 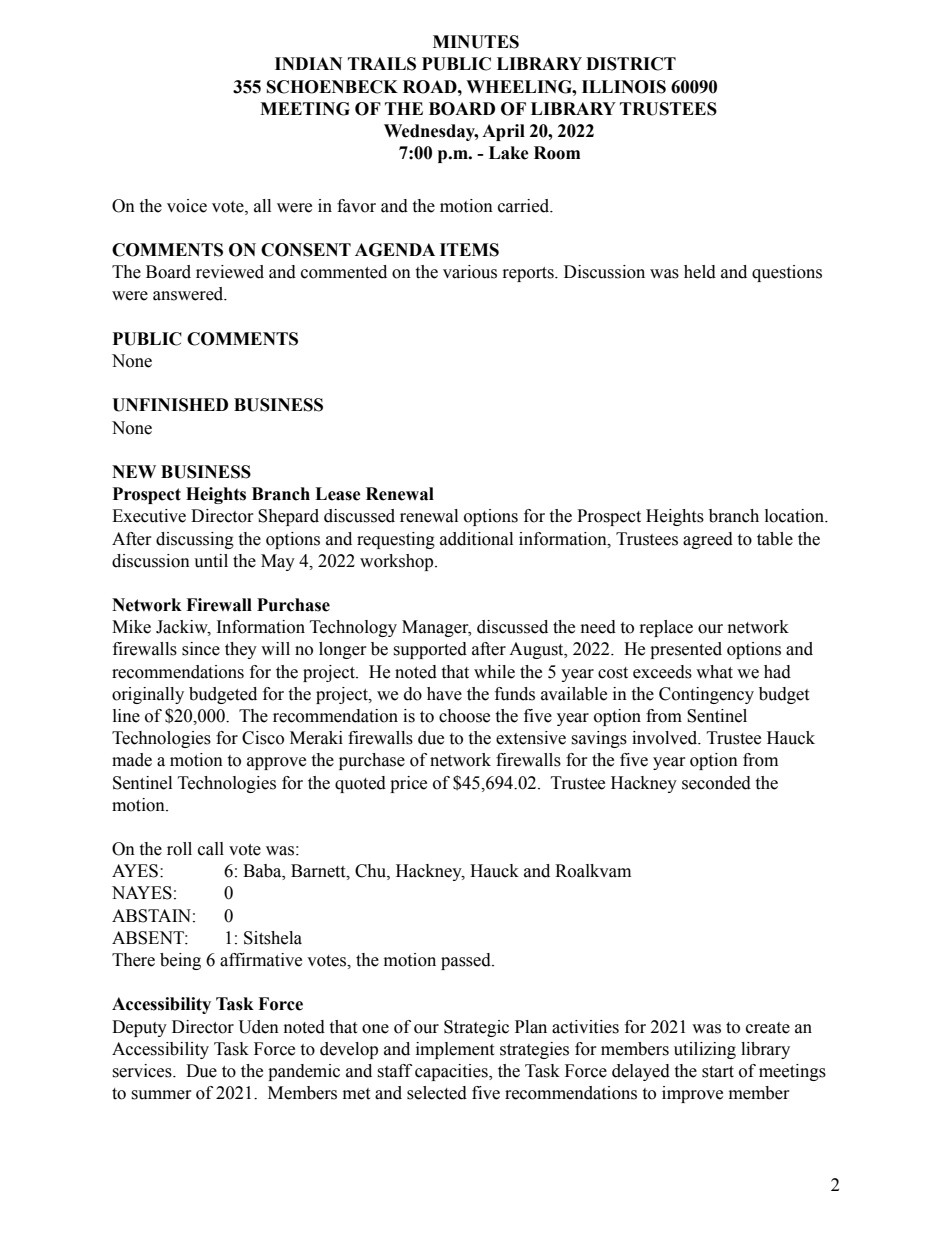 What do you see at coordinates (452, 1072) in the document?
I see `capacities` at bounding box center [452, 1072].
